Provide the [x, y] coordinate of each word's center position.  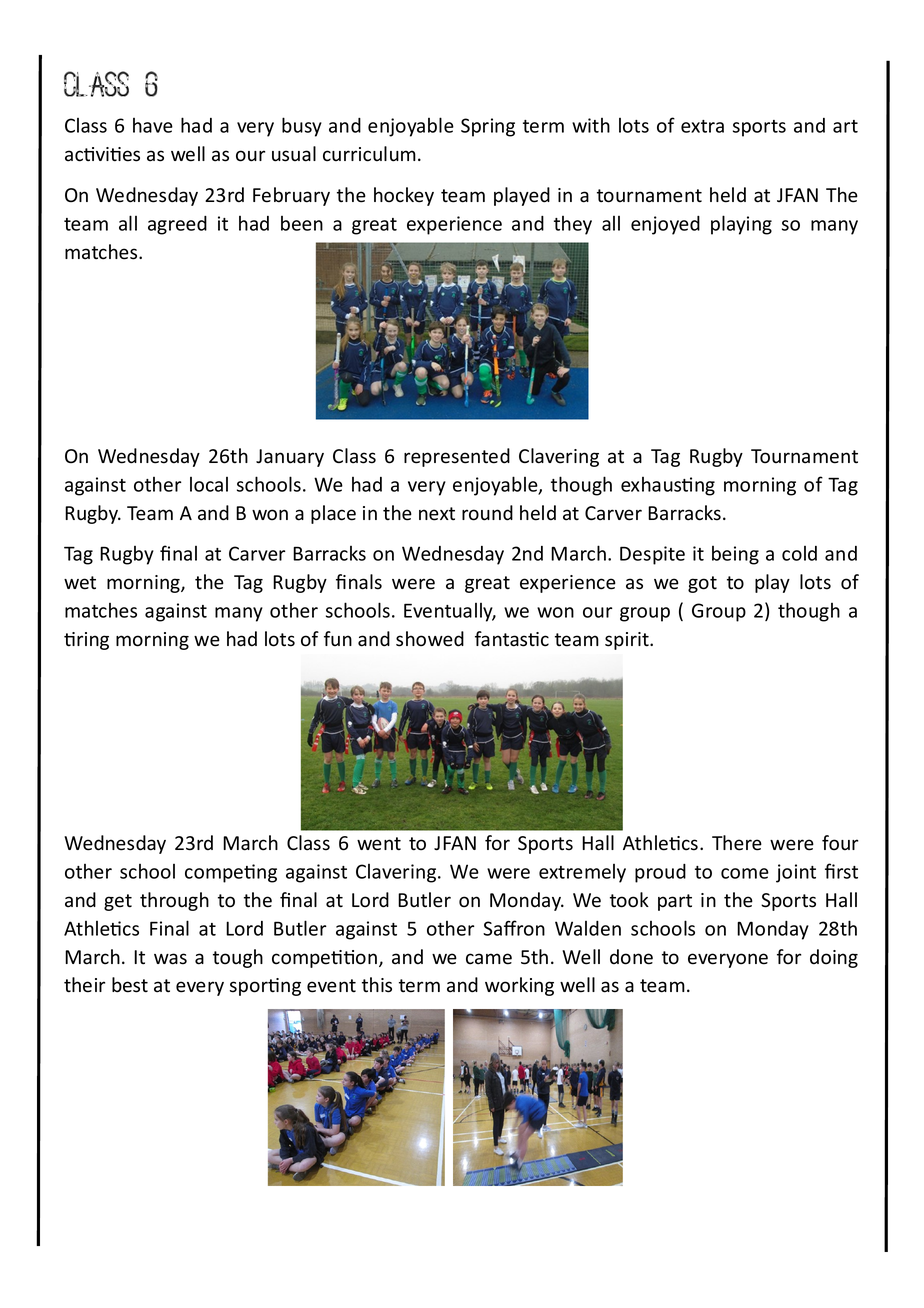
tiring [86, 641]
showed [430, 639]
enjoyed [665, 225]
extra [702, 126]
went [379, 844]
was [170, 959]
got [702, 584]
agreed [177, 225]
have [153, 125]
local [209, 484]
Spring [488, 127]
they [573, 225]
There [737, 843]
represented [457, 457]
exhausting [668, 486]
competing [231, 873]
